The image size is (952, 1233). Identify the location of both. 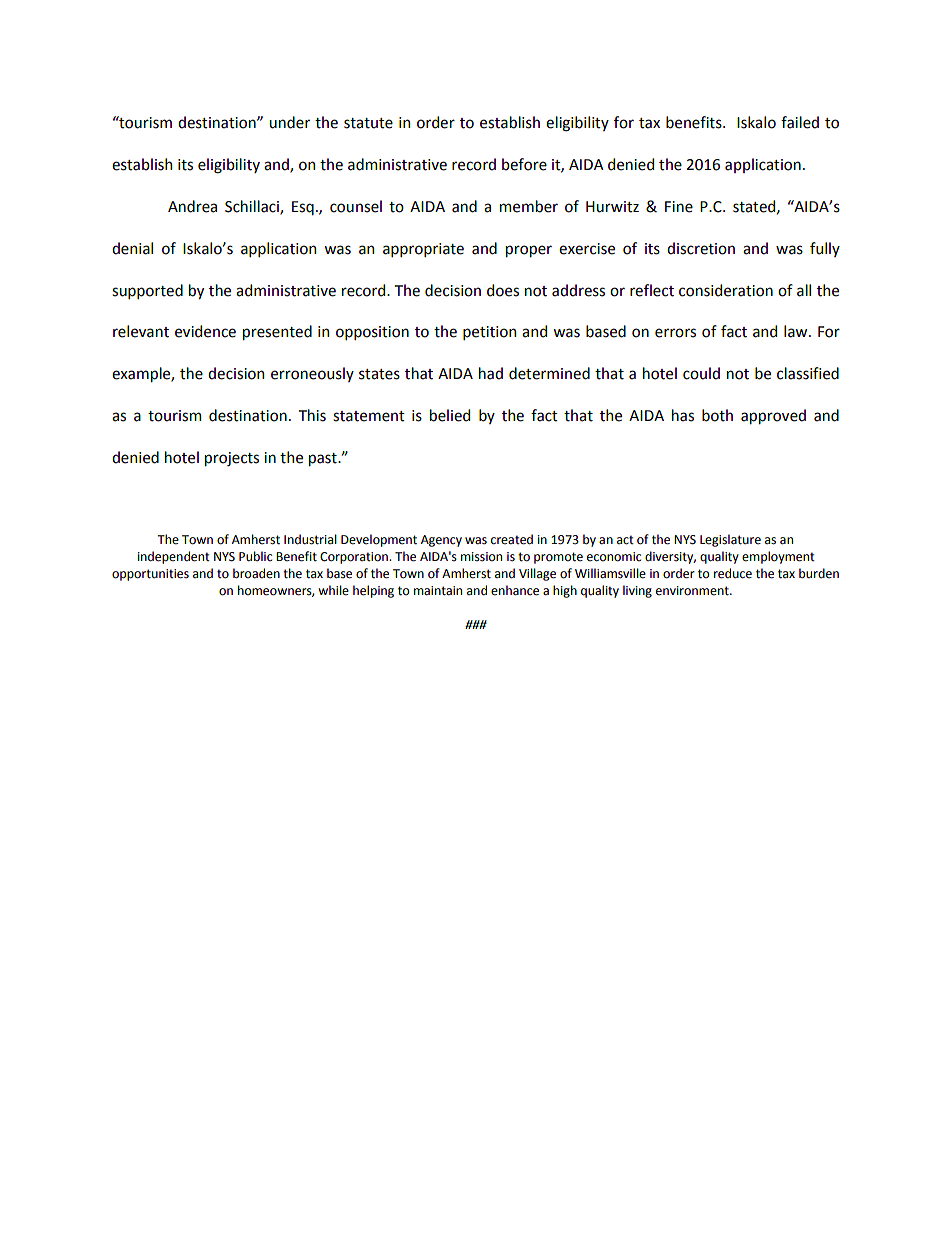
(717, 415).
